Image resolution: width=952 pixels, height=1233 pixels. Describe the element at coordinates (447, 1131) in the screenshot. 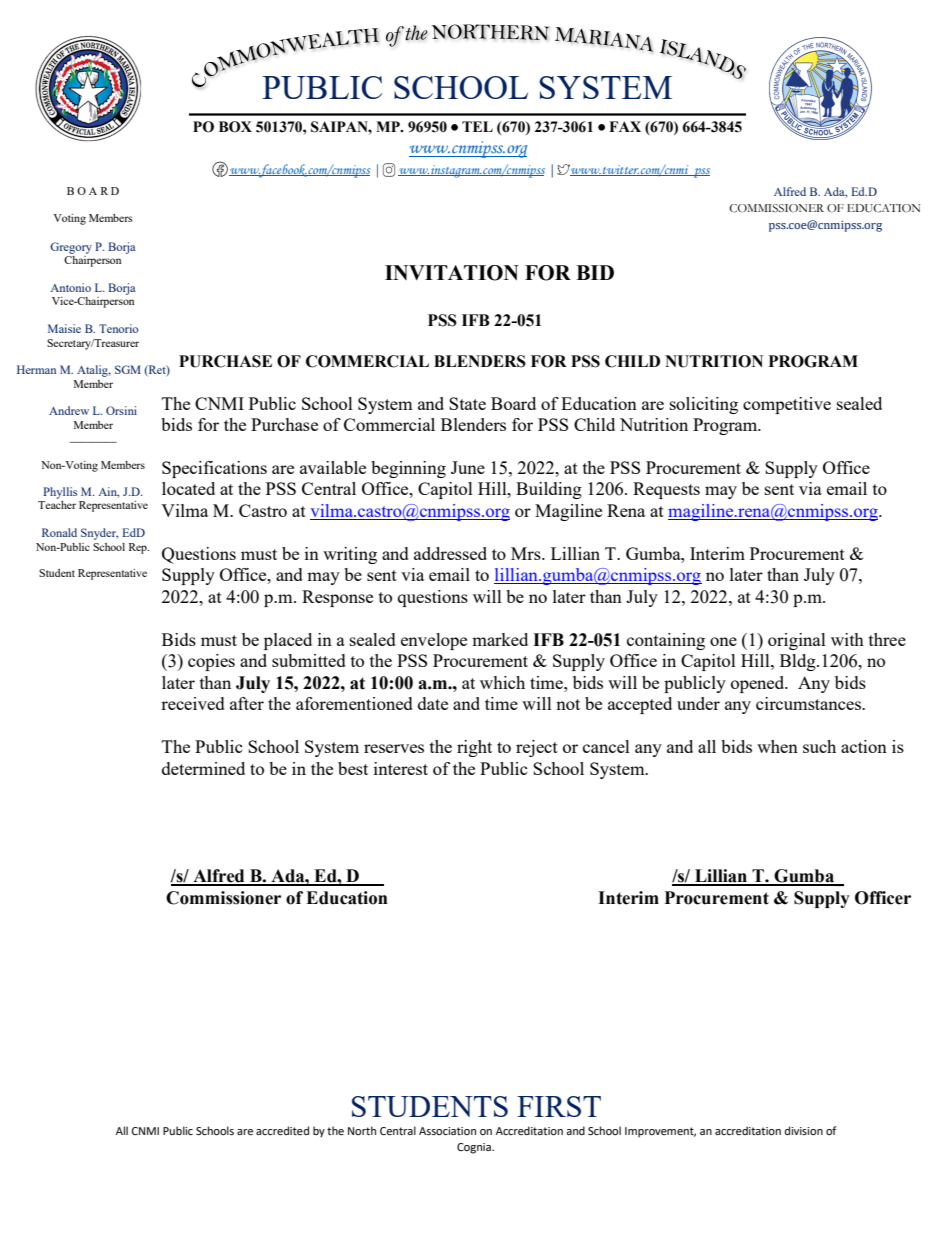

I see `Association` at that location.
